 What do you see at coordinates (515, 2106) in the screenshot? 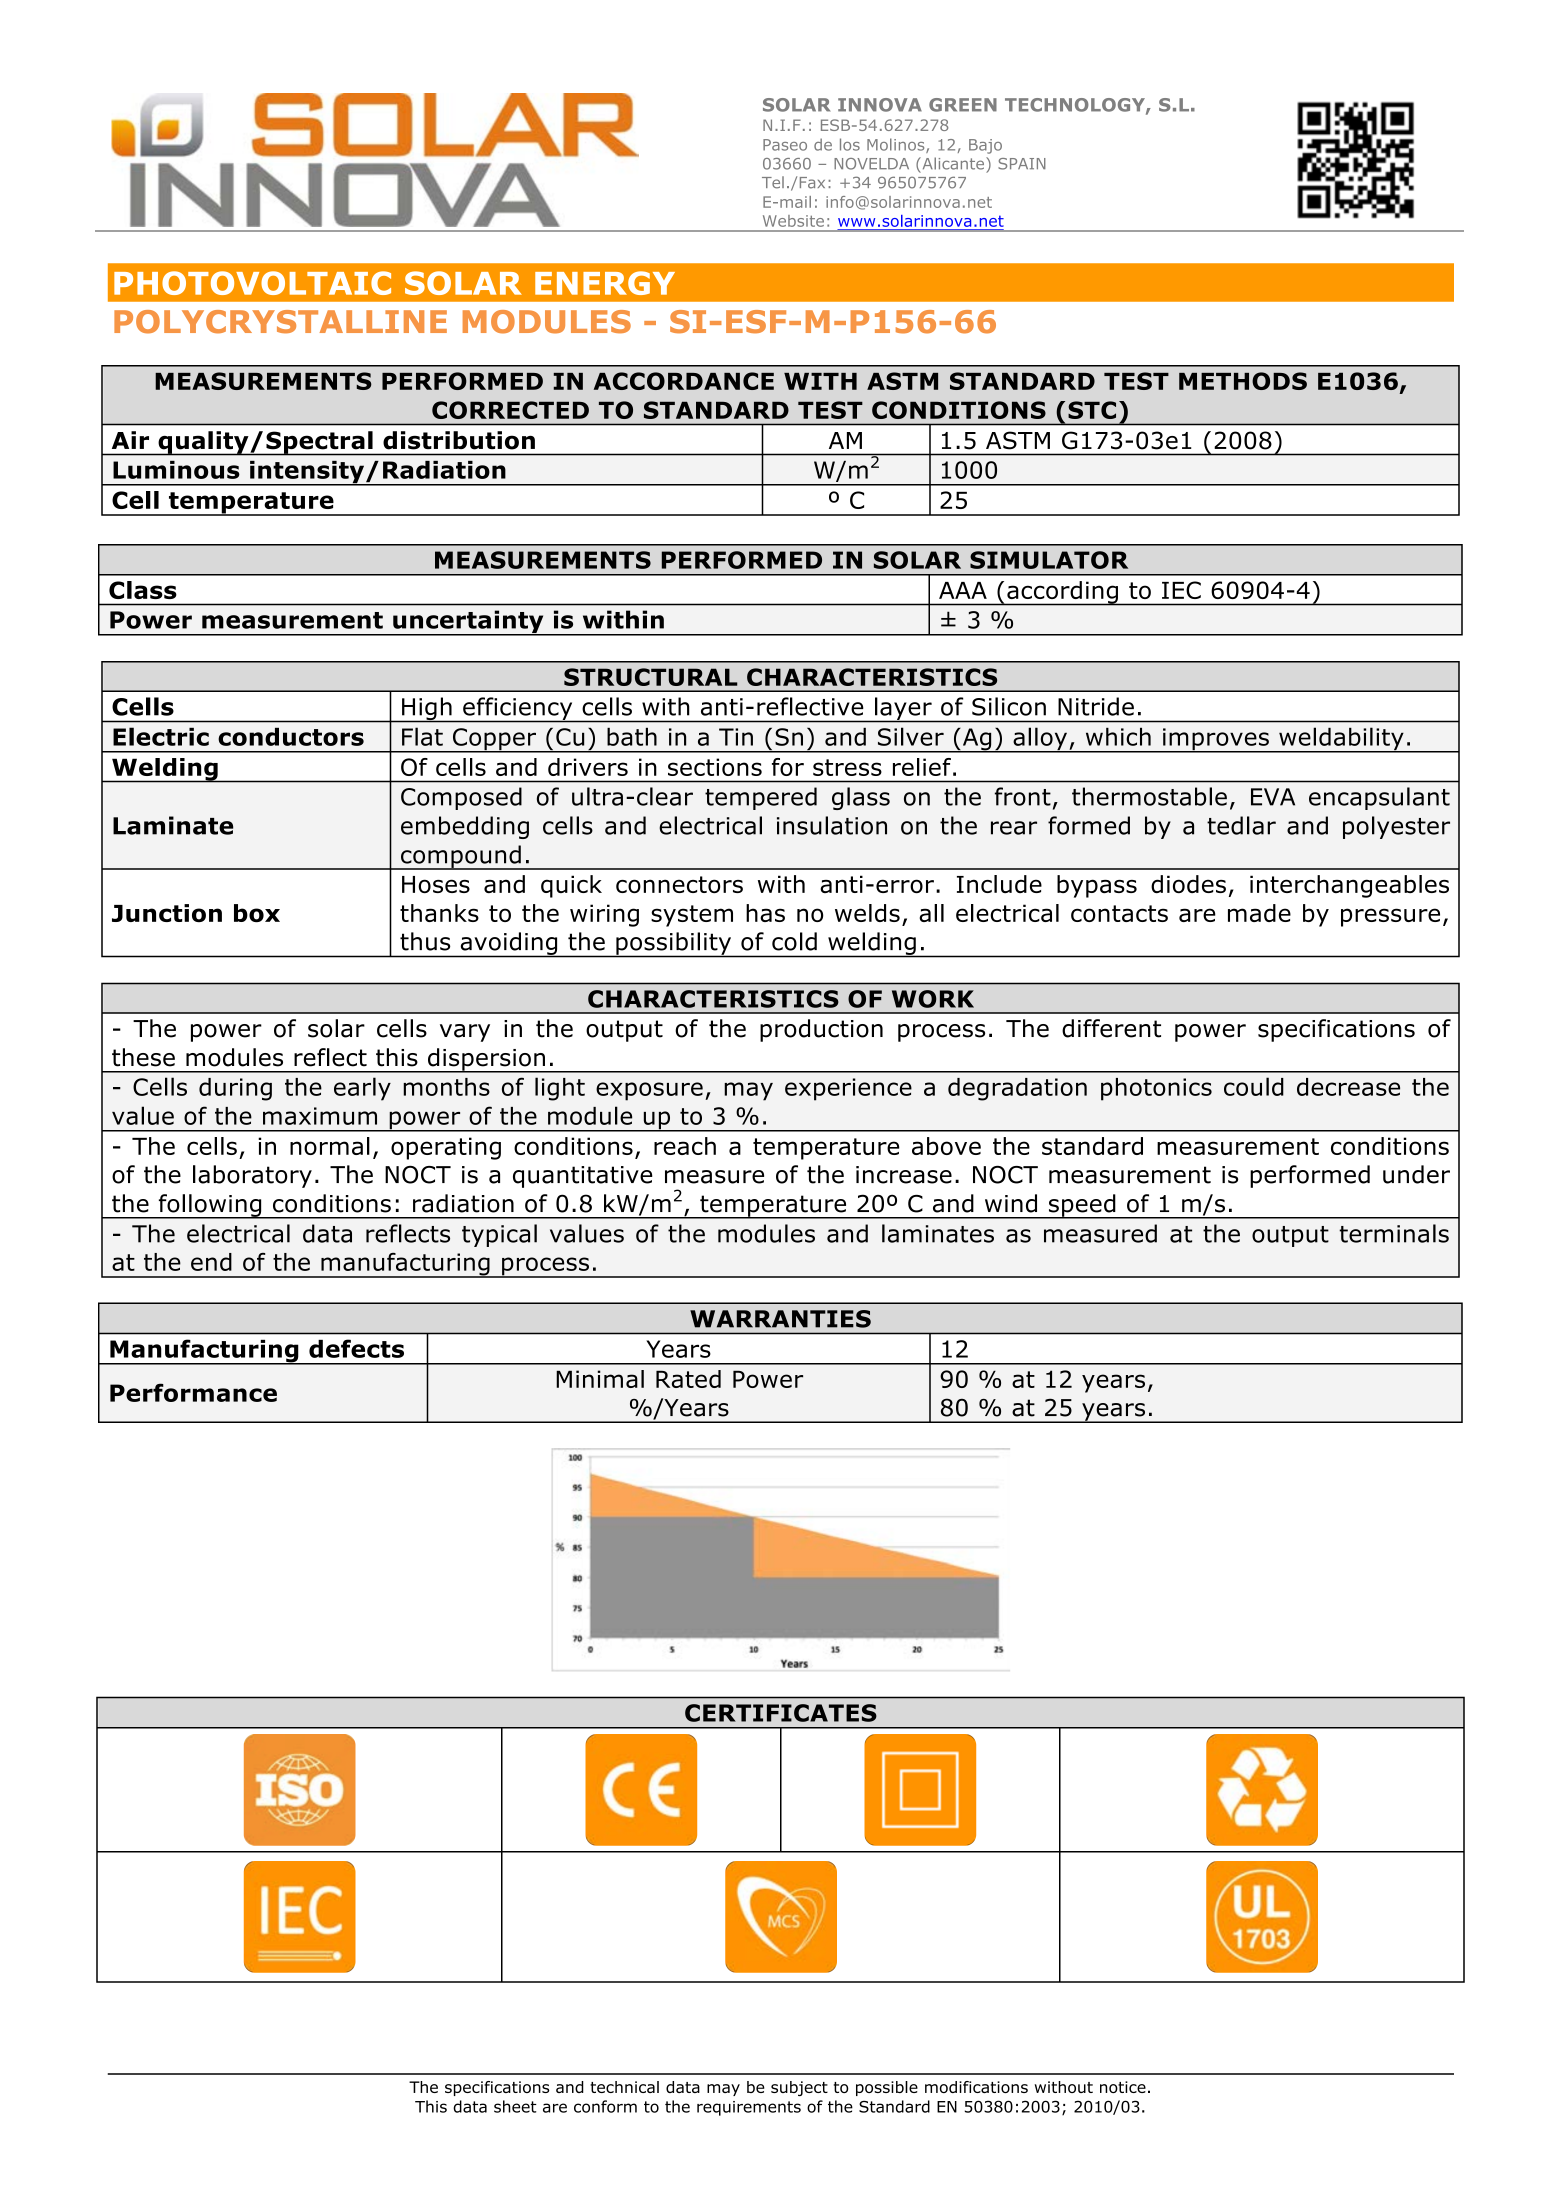
I see `sheet` at bounding box center [515, 2106].
